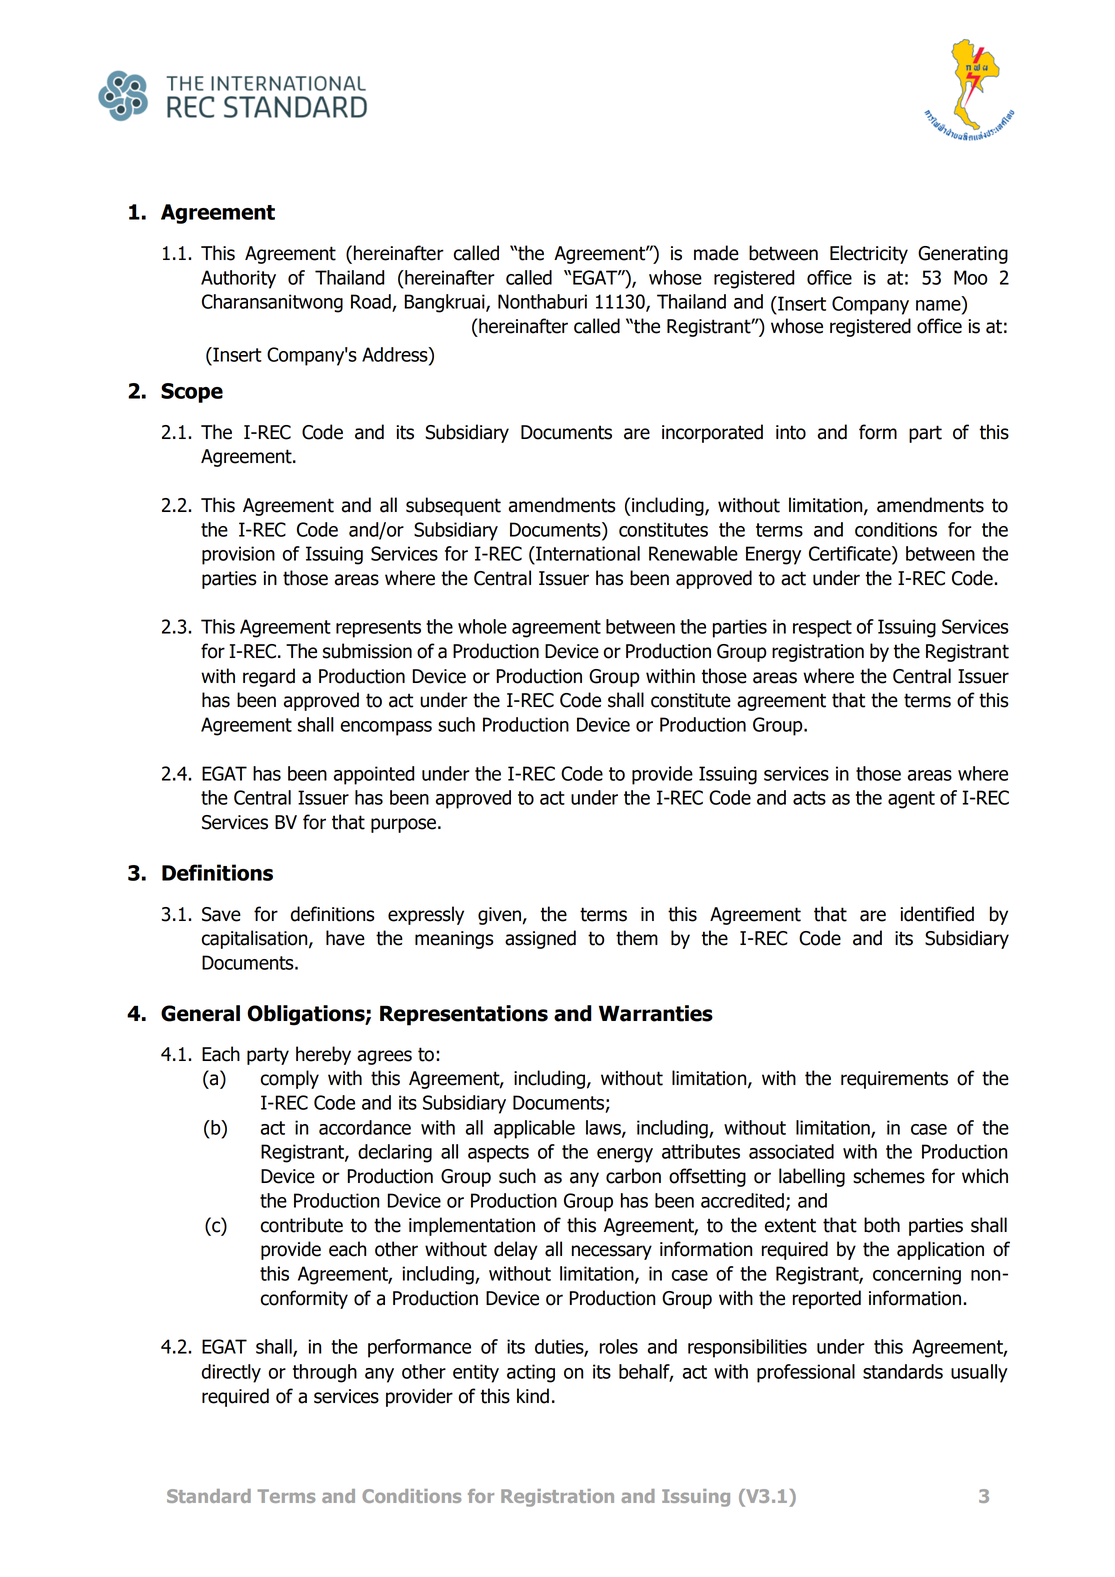 The width and height of the page is (1115, 1577). I want to click on through, so click(325, 1373).
